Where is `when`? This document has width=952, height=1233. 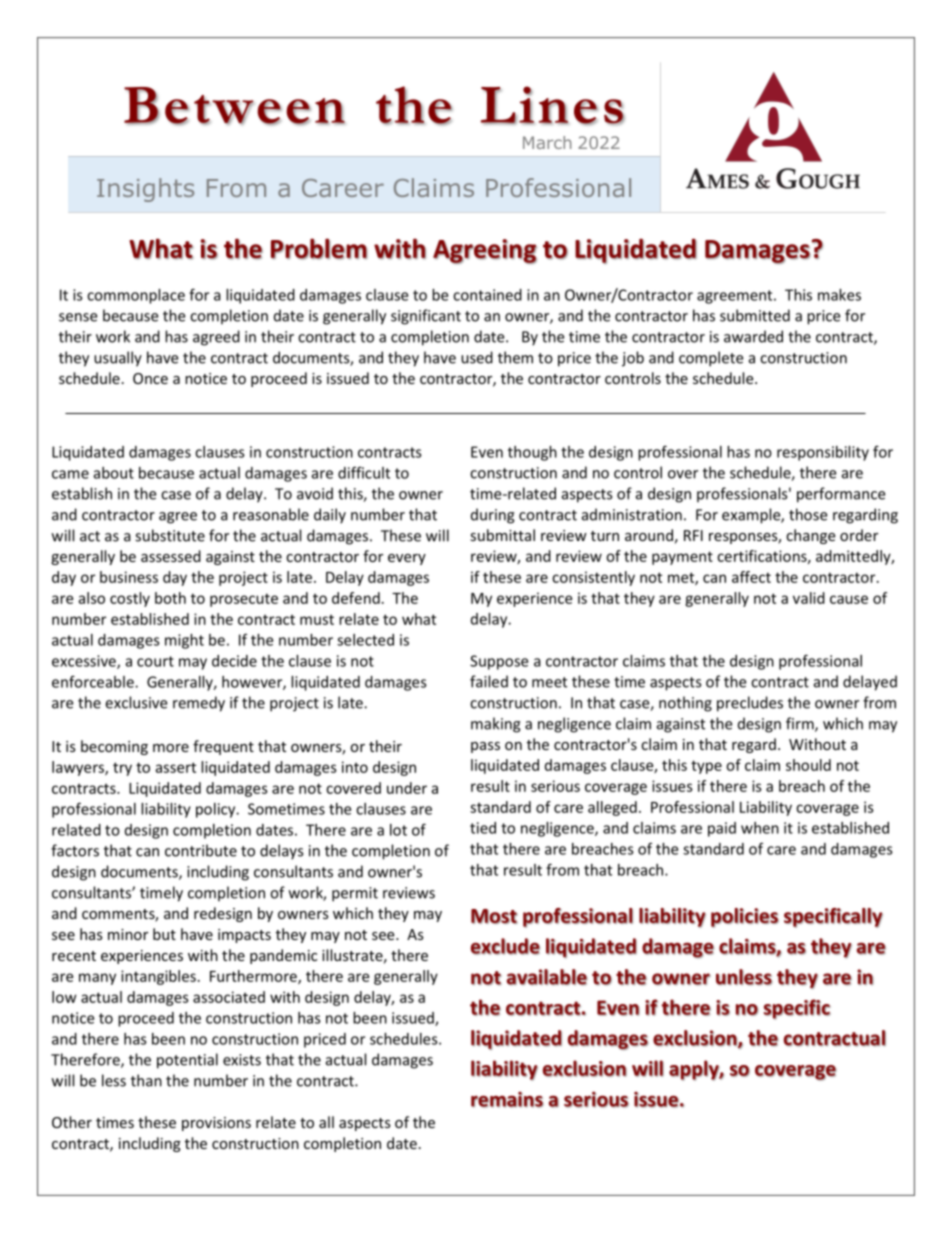
when is located at coordinates (760, 828).
